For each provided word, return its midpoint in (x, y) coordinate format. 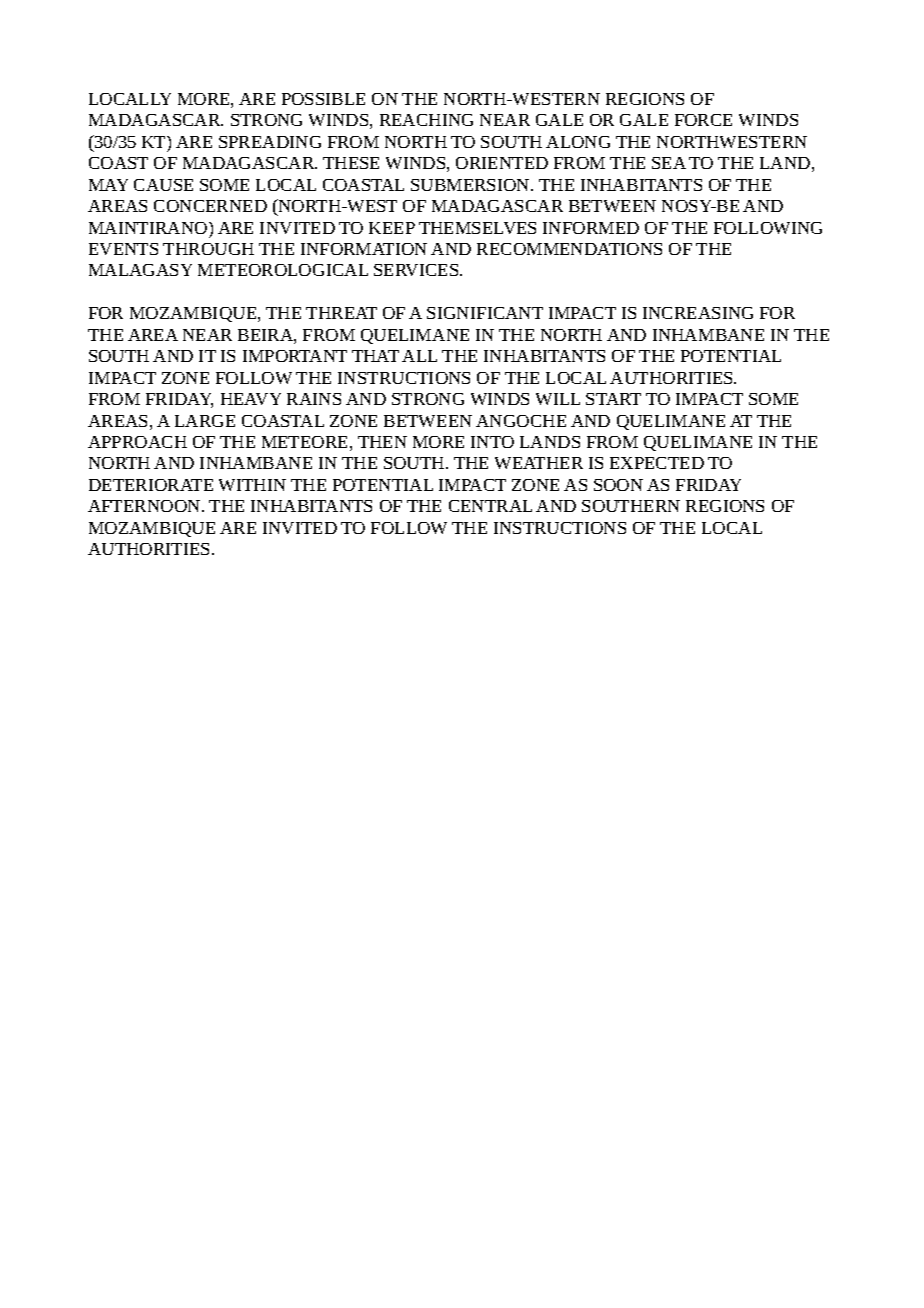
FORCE (703, 120)
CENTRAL (490, 506)
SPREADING (270, 142)
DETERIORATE (151, 485)
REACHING (426, 120)
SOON (618, 485)
